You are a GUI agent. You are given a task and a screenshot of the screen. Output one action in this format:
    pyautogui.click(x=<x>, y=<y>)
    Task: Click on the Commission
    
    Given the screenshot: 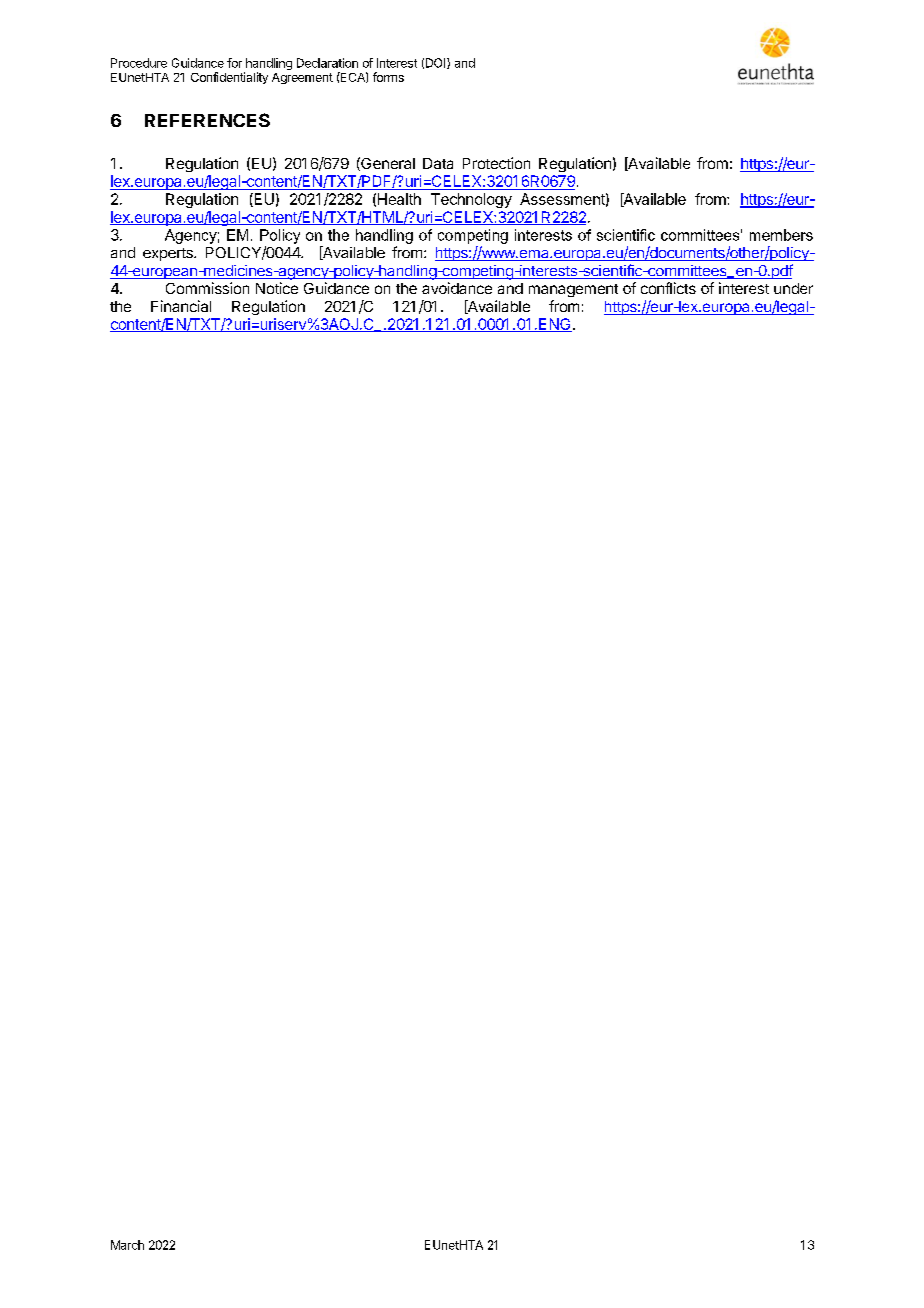 What is the action you would take?
    pyautogui.click(x=207, y=288)
